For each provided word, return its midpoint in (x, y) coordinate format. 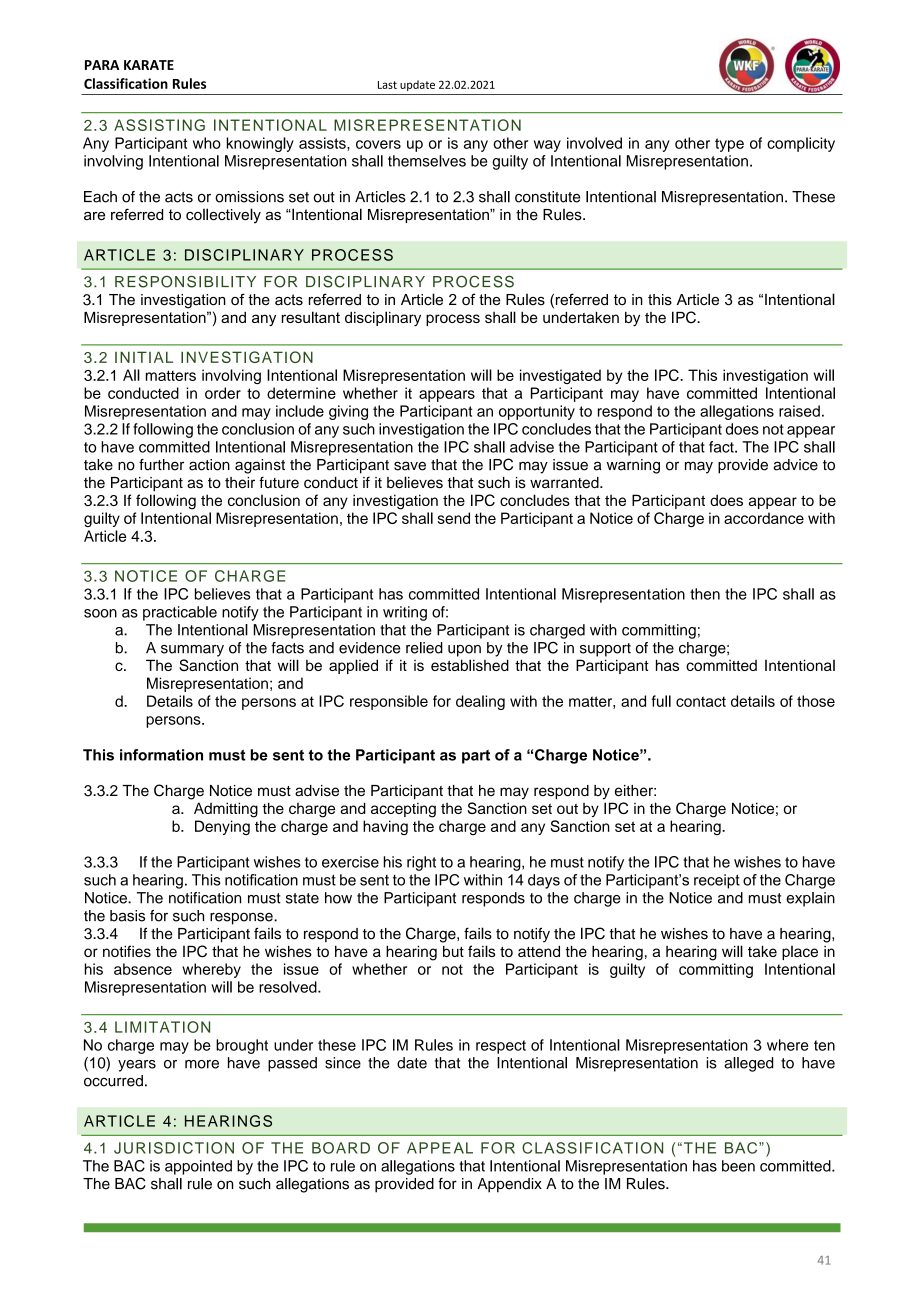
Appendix (509, 1185)
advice (796, 465)
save (410, 466)
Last (387, 85)
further (161, 465)
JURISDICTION (174, 1148)
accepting (403, 810)
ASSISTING (159, 125)
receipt (717, 881)
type (729, 145)
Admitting (226, 810)
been (738, 1166)
